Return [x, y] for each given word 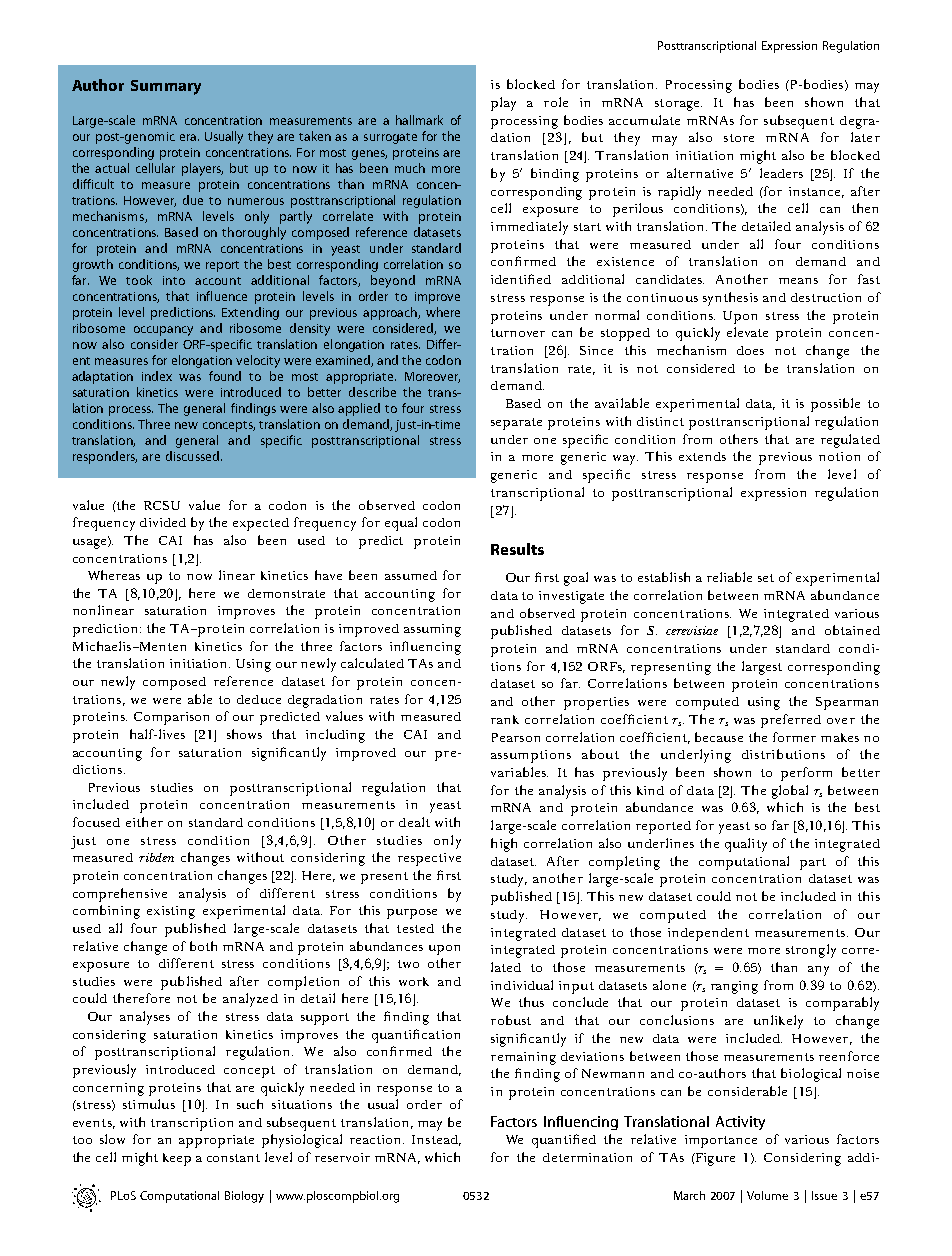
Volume [767, 1195]
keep [177, 1159]
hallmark [419, 120]
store [739, 138]
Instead [436, 1140]
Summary [166, 87]
